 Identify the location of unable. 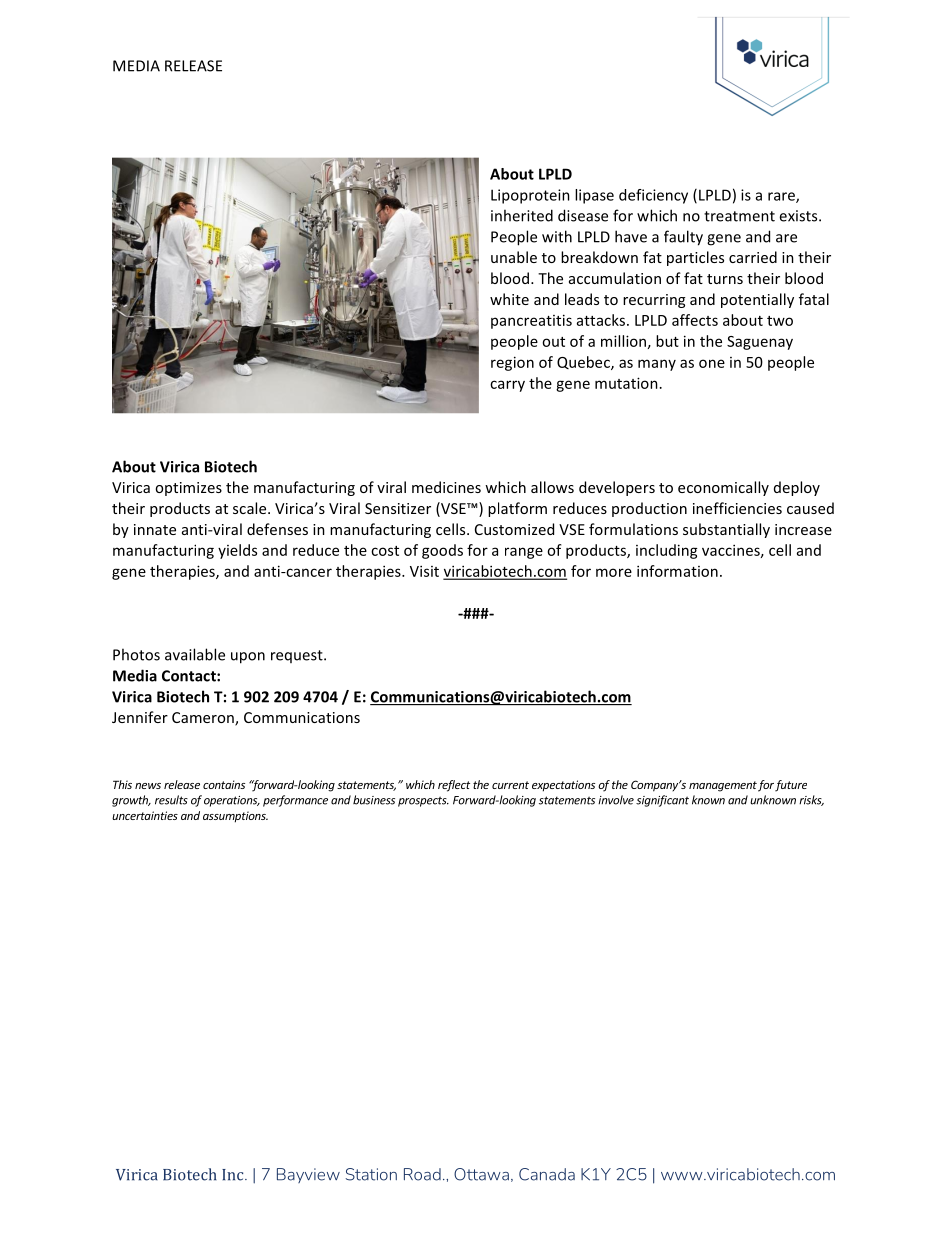
(514, 257).
